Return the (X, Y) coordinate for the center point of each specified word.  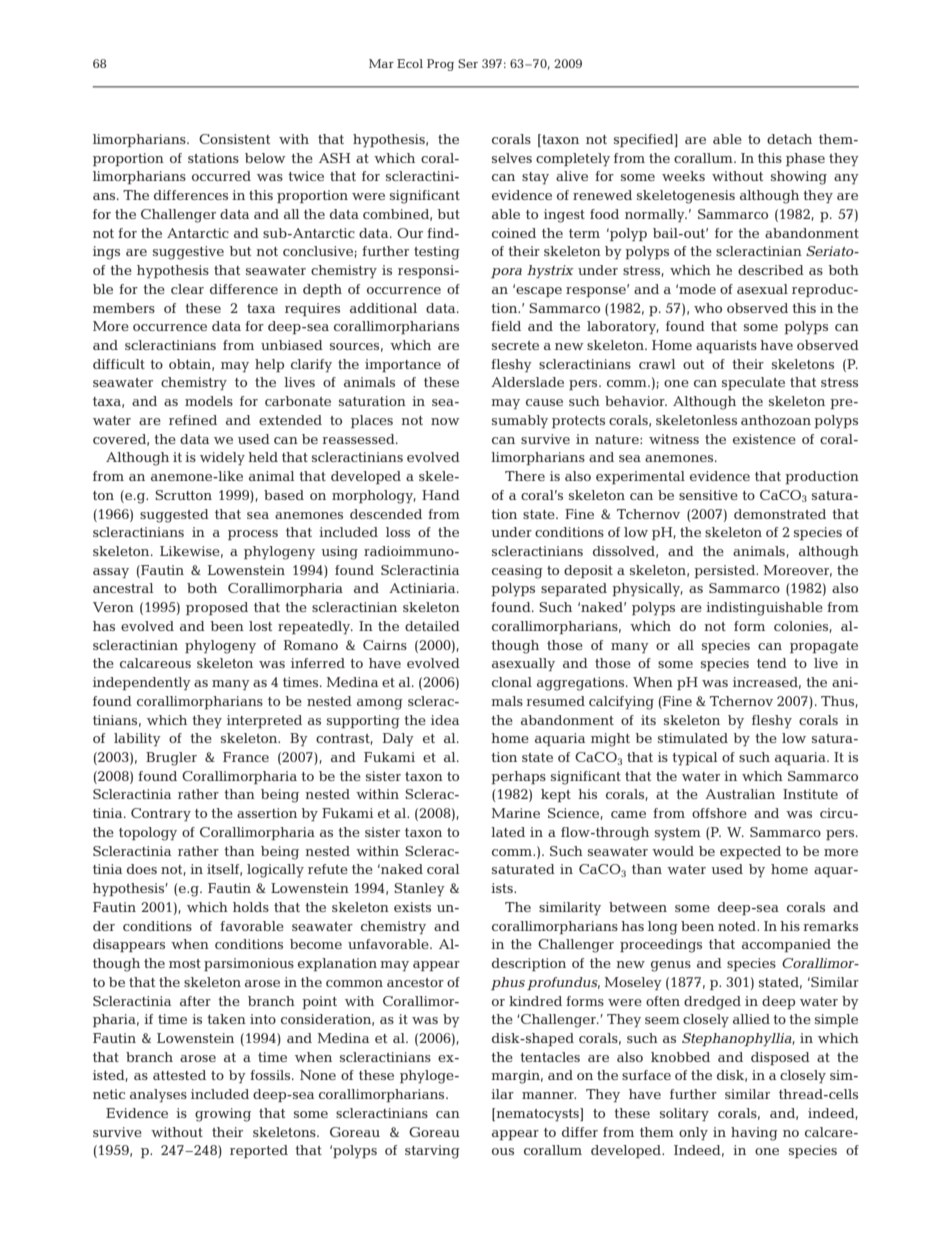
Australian (740, 794)
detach (789, 139)
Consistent (234, 139)
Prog (440, 65)
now (445, 421)
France (246, 757)
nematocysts (537, 1114)
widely (222, 458)
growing (223, 1115)
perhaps (518, 777)
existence (764, 439)
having (754, 1134)
